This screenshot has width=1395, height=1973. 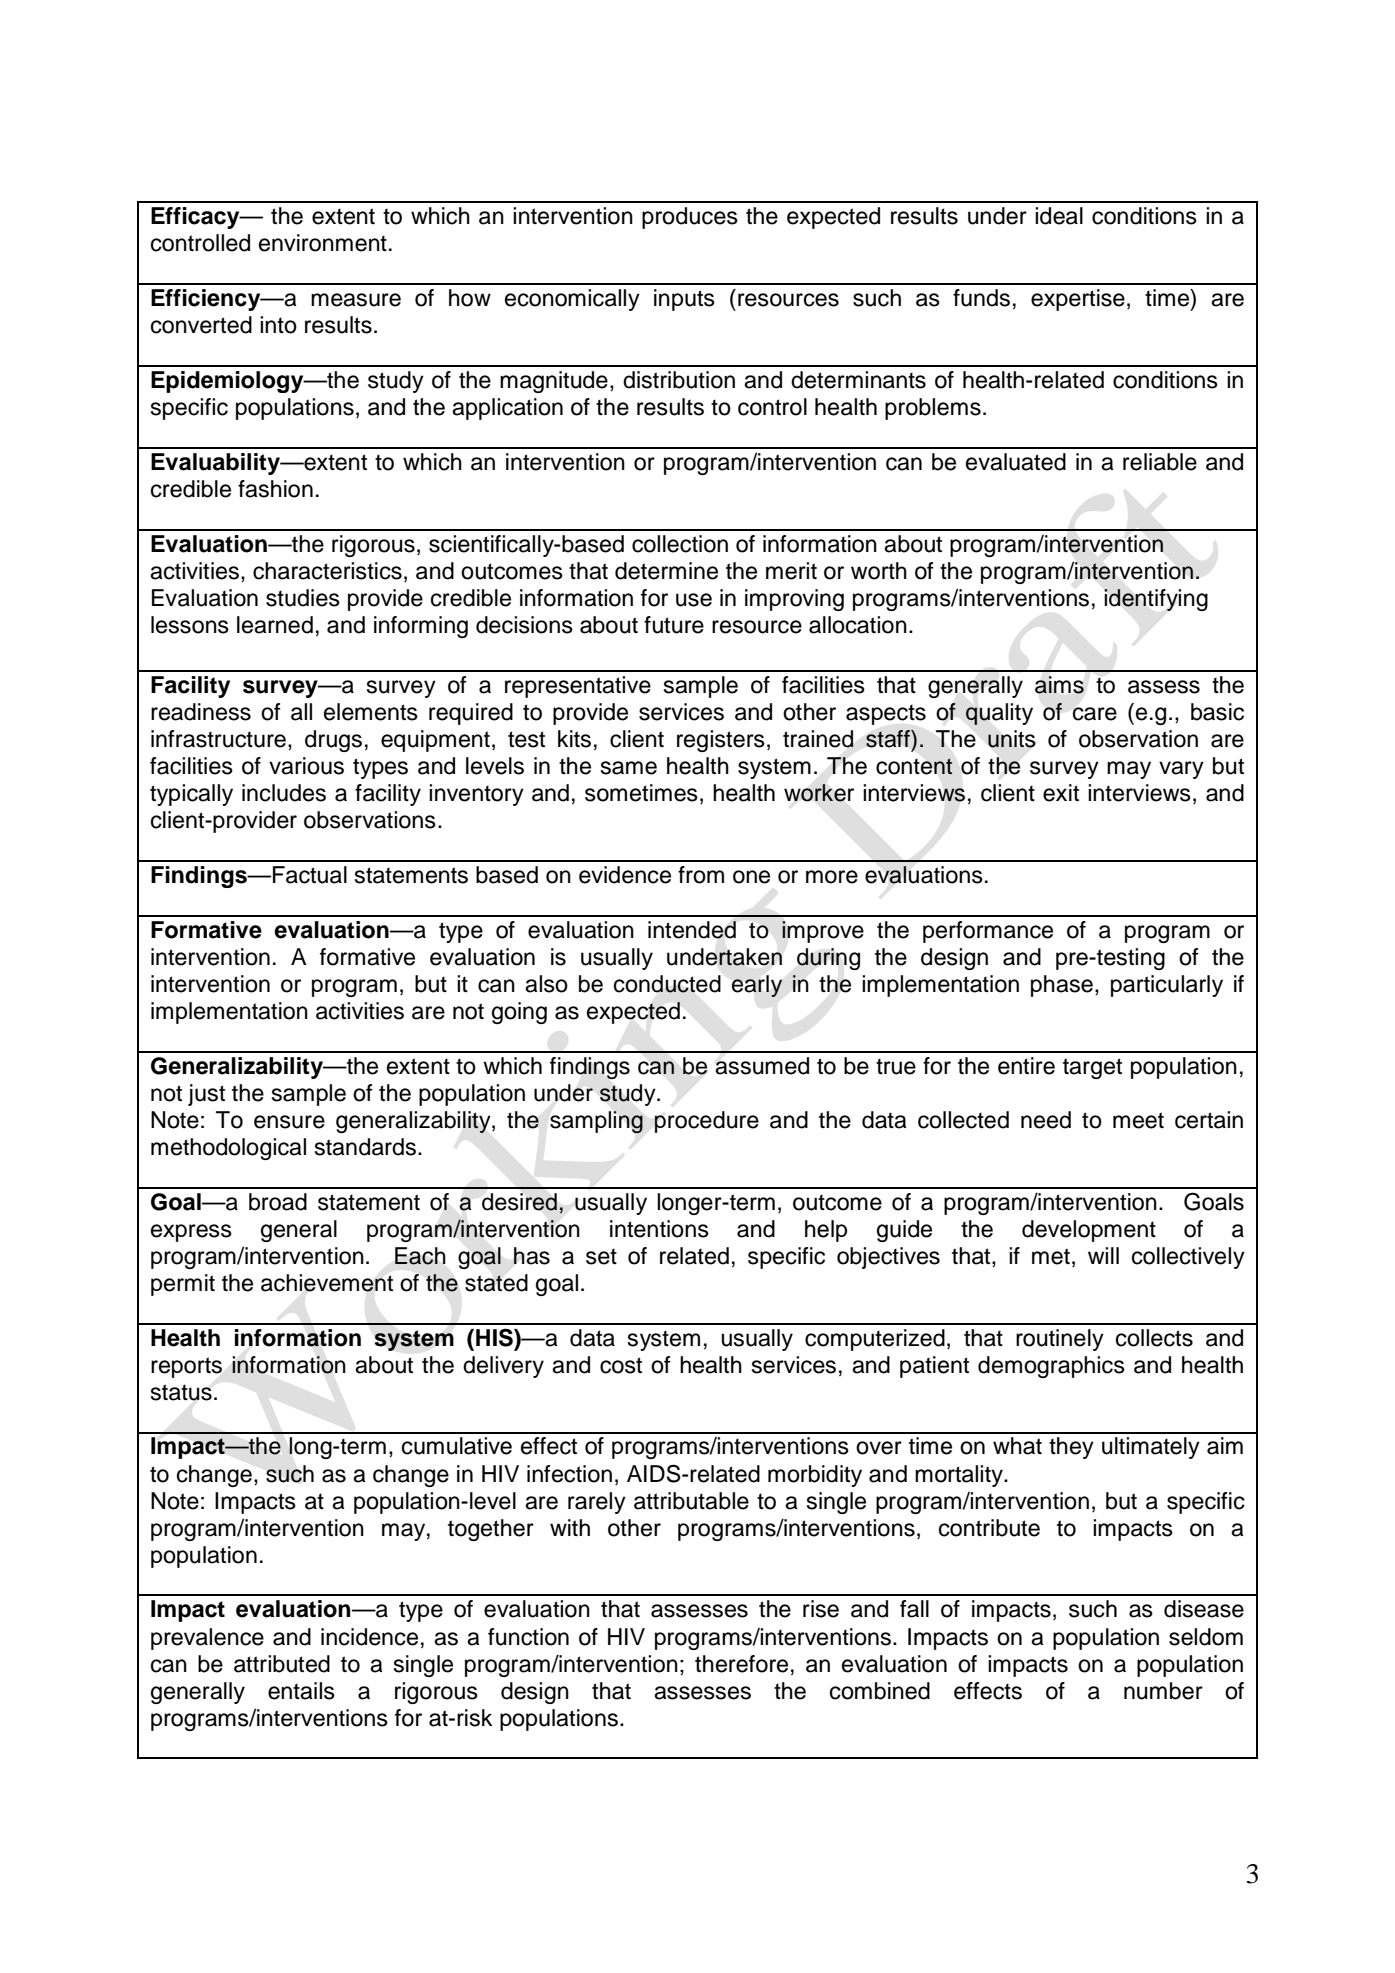 I want to click on care, so click(x=1095, y=714).
